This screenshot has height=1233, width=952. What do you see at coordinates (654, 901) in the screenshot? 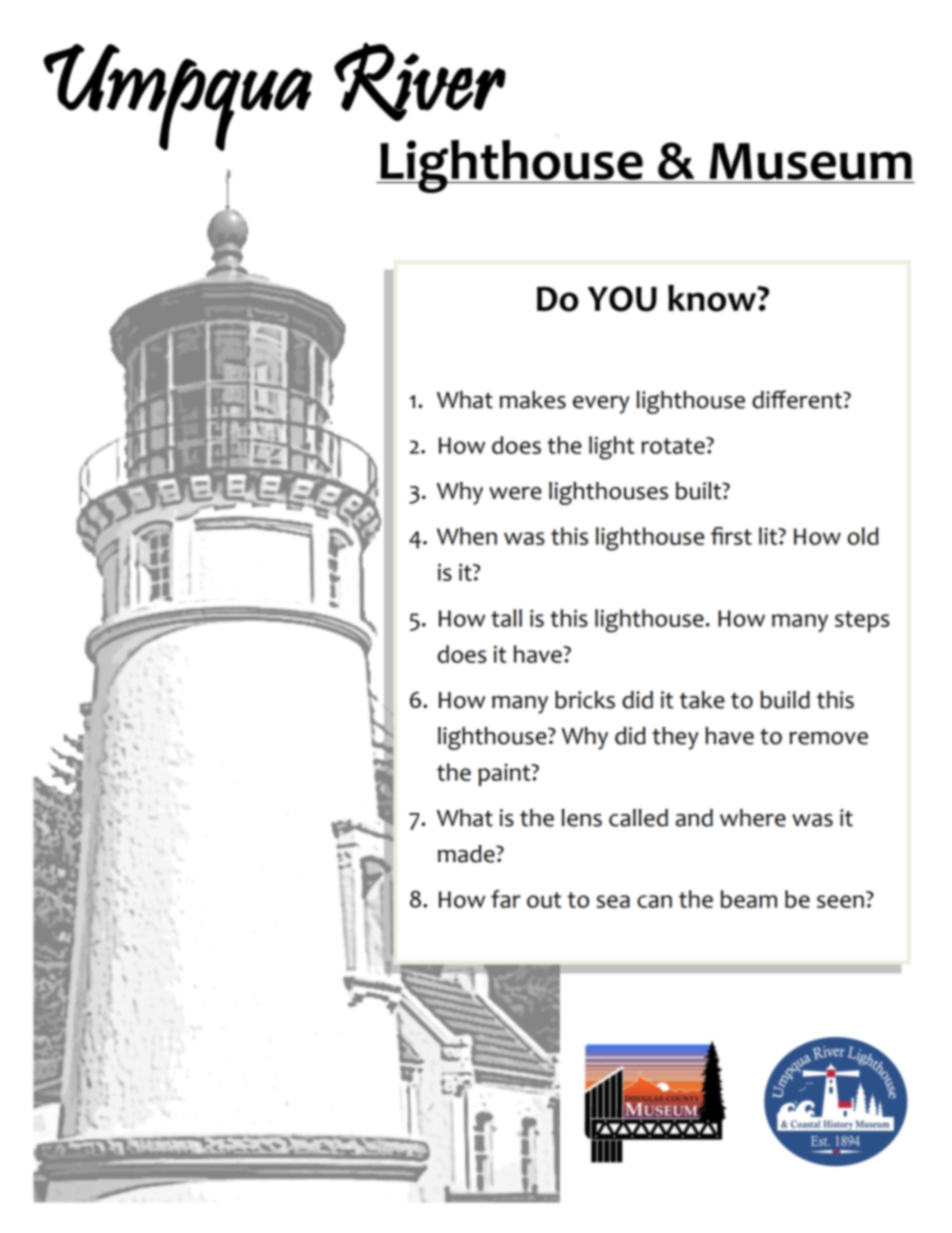
I see `can` at bounding box center [654, 901].
